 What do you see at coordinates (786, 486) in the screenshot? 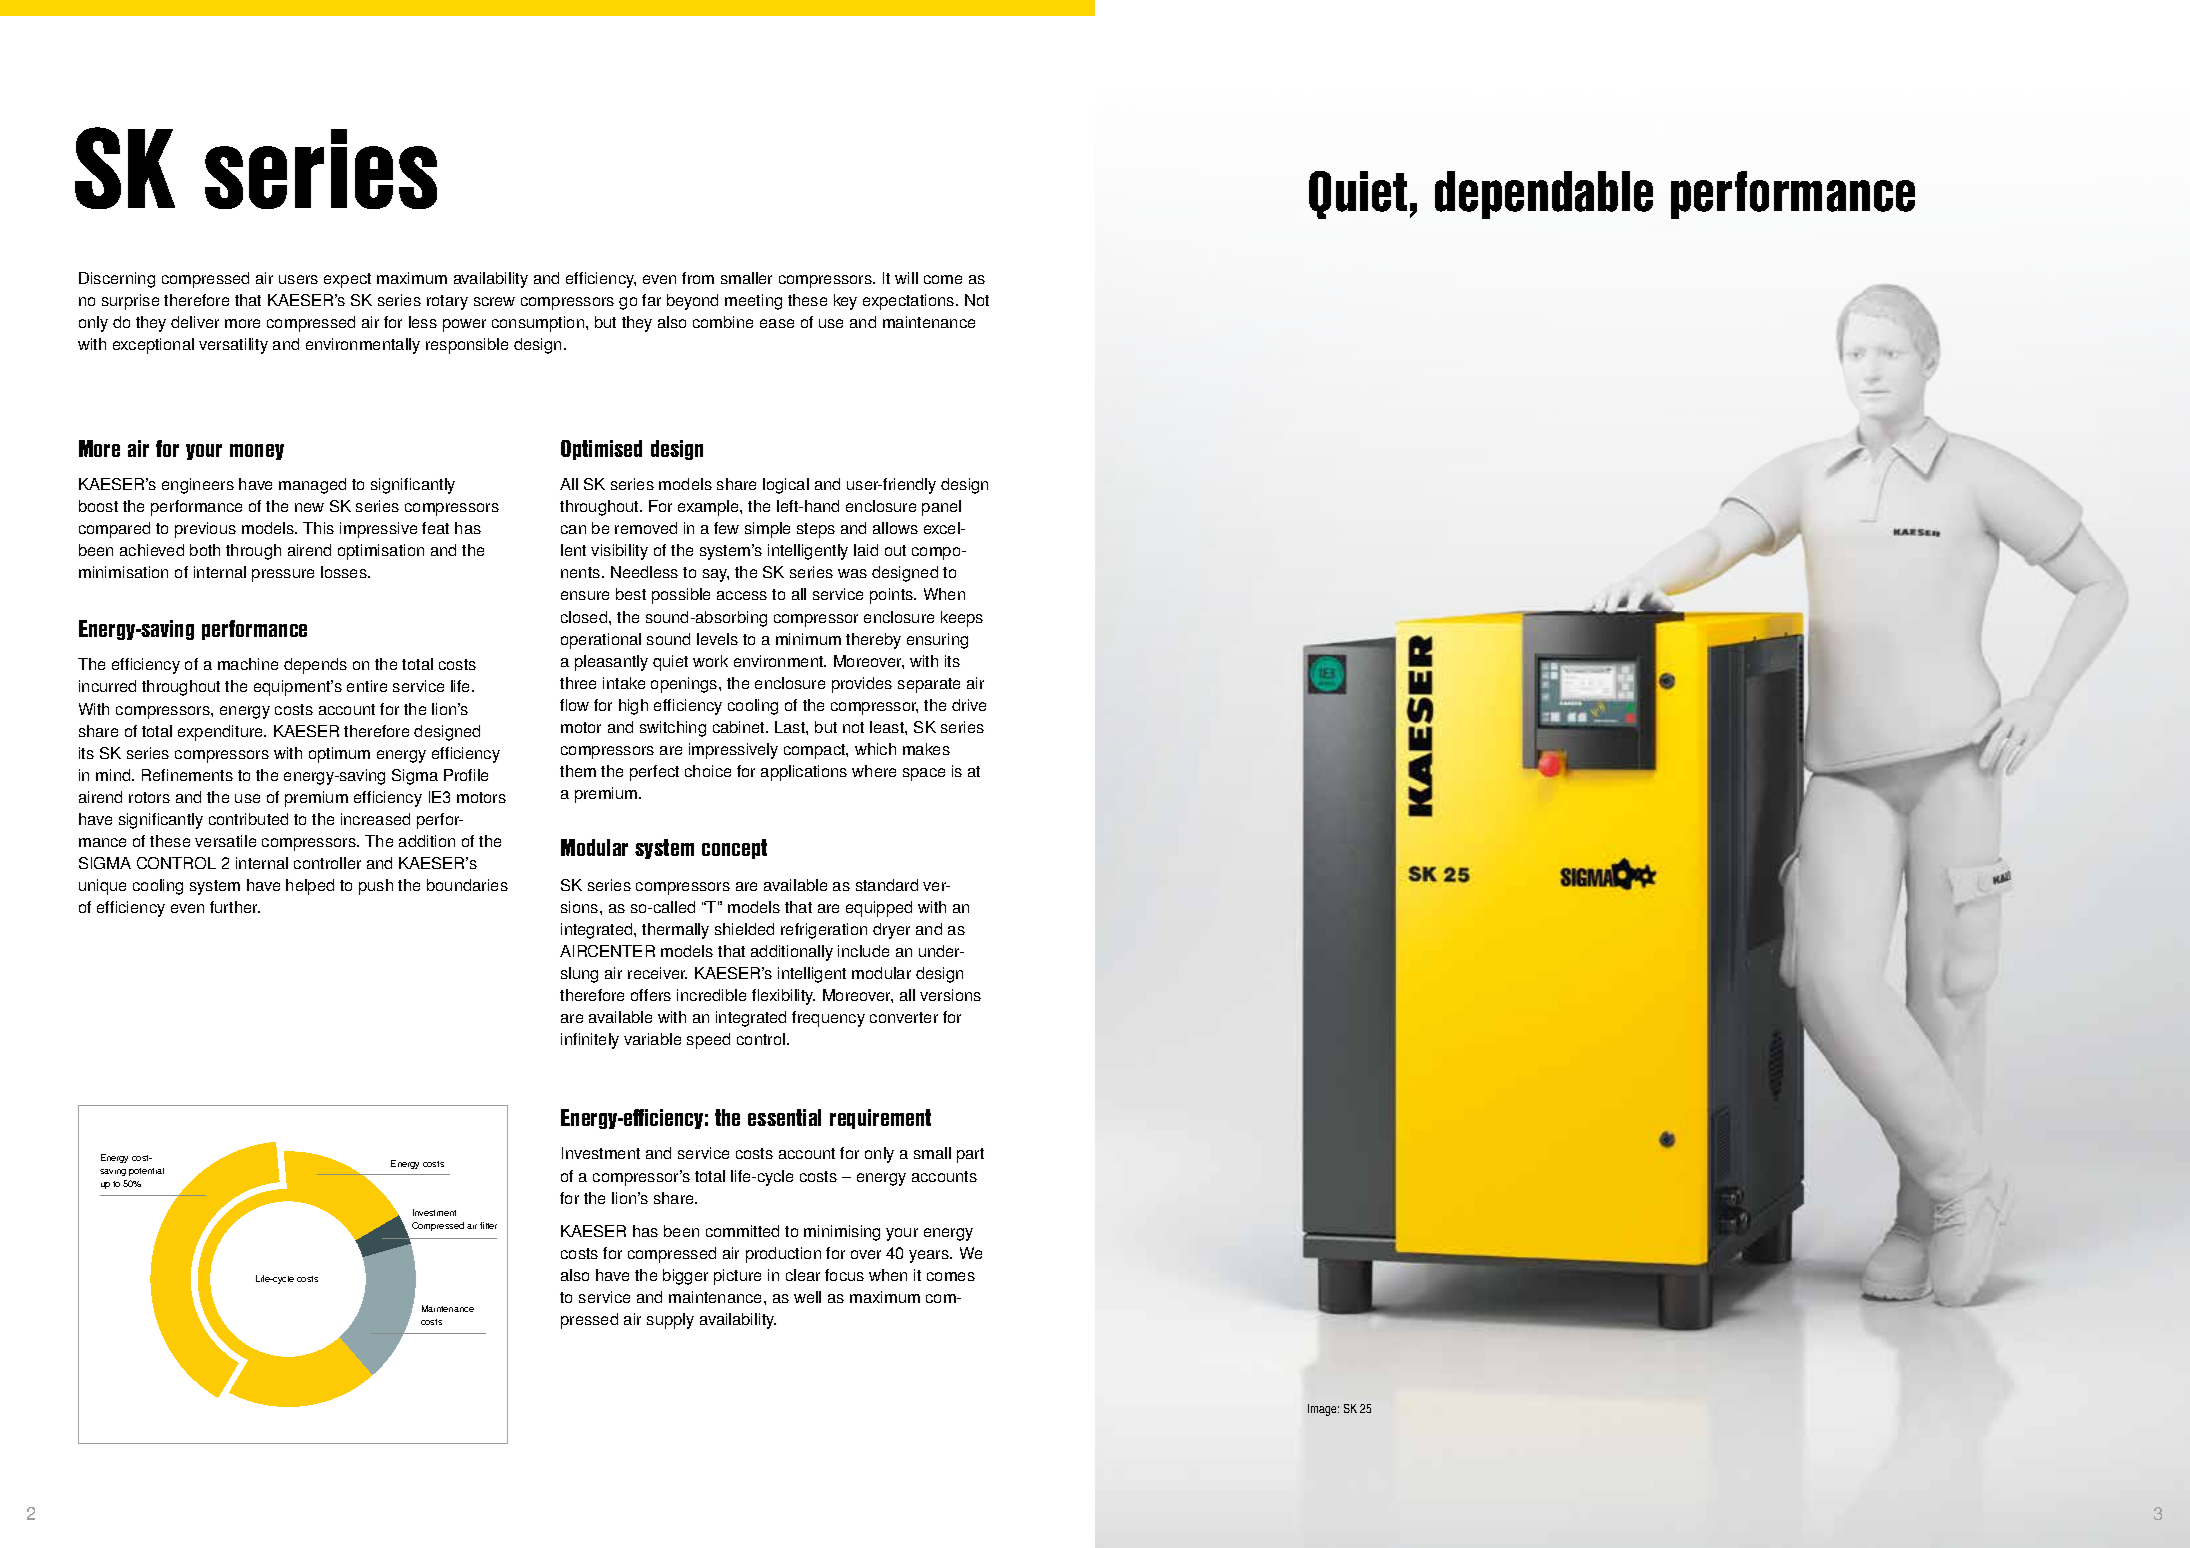
I see `logical` at bounding box center [786, 486].
